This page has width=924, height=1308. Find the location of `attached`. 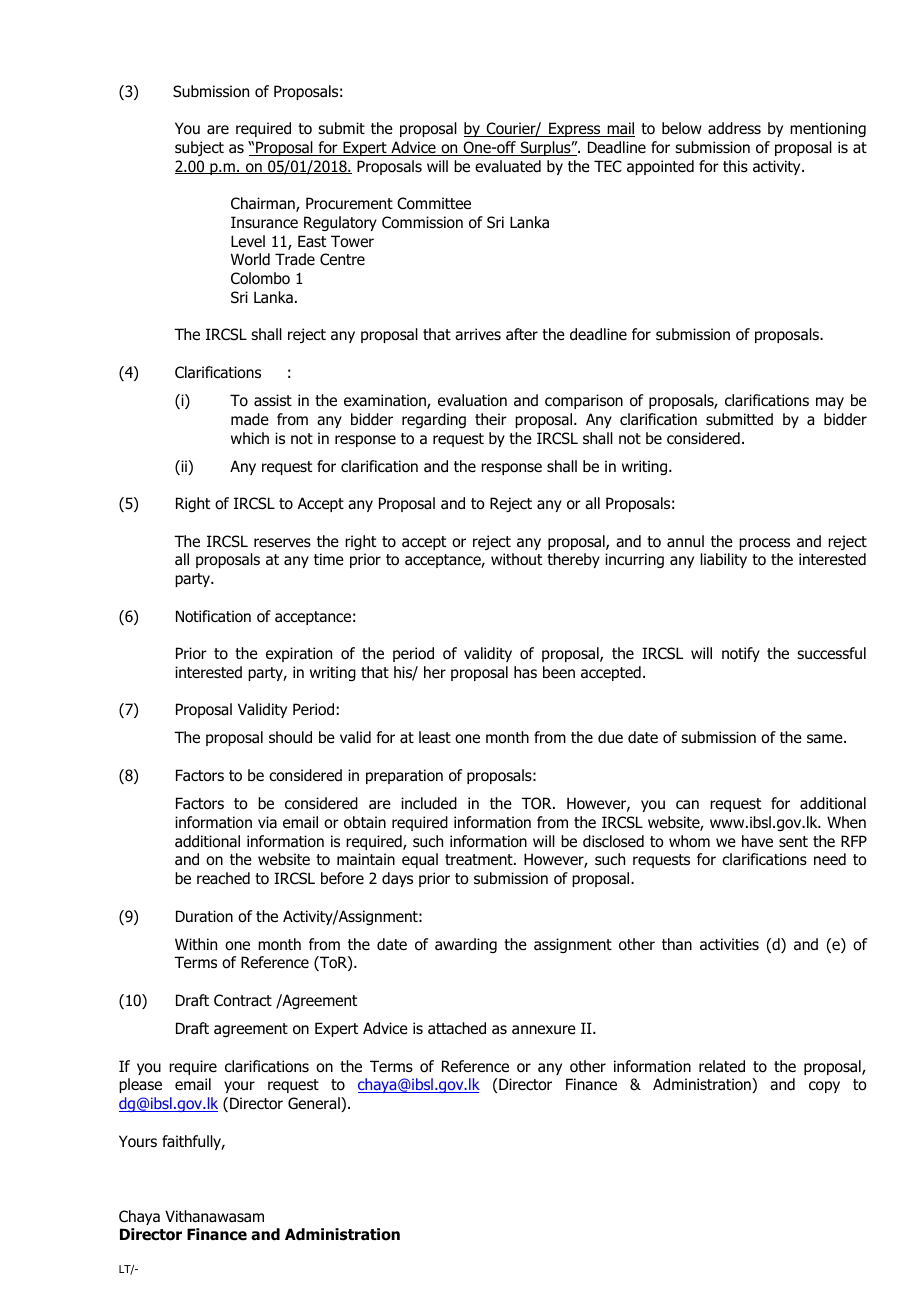

attached is located at coordinates (457, 1028).
